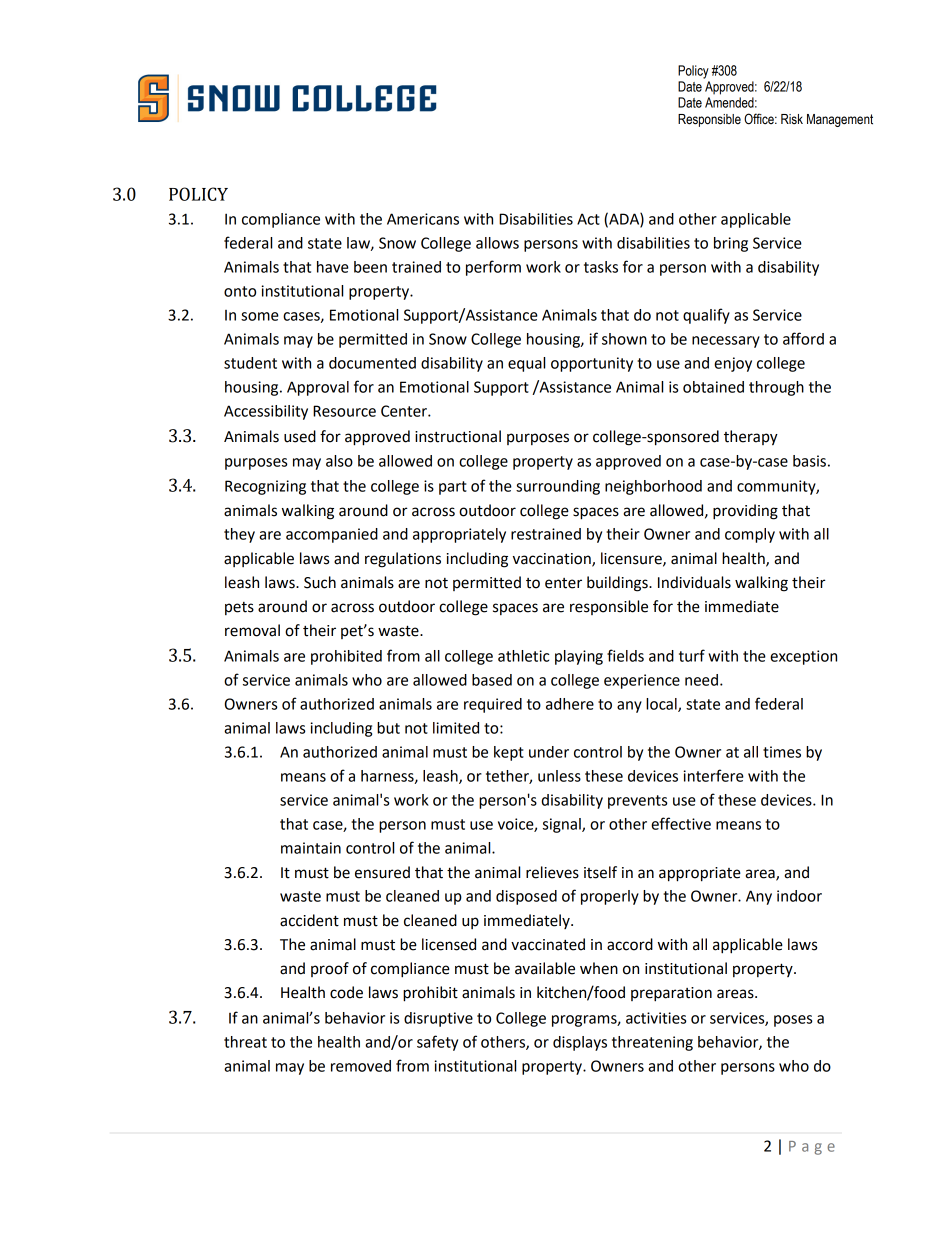  What do you see at coordinates (548, 944) in the screenshot?
I see `vaccinated` at bounding box center [548, 944].
